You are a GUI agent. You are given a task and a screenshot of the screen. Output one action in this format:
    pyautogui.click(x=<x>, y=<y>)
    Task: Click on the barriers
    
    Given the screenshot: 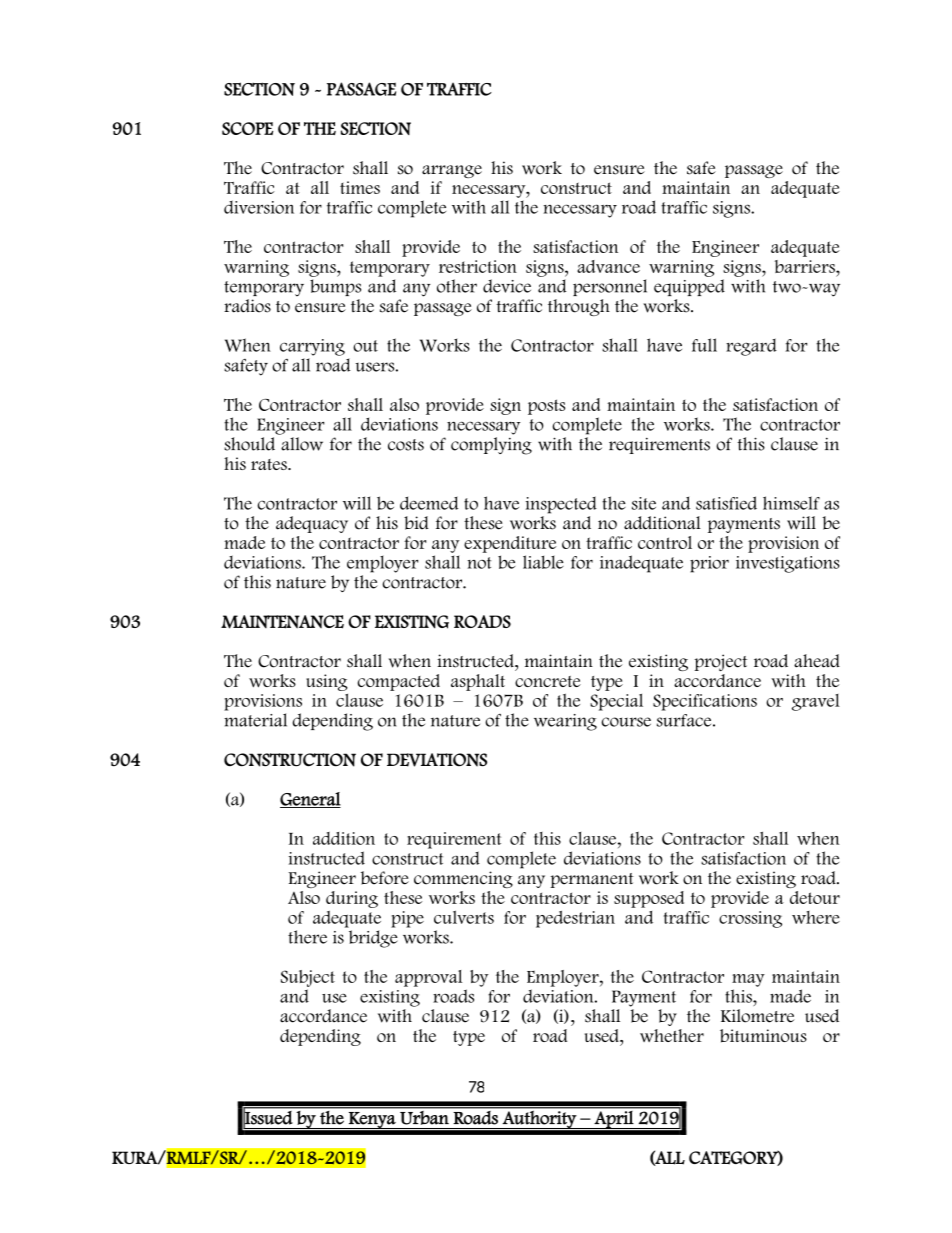 What is the action you would take?
    pyautogui.click(x=806, y=266)
